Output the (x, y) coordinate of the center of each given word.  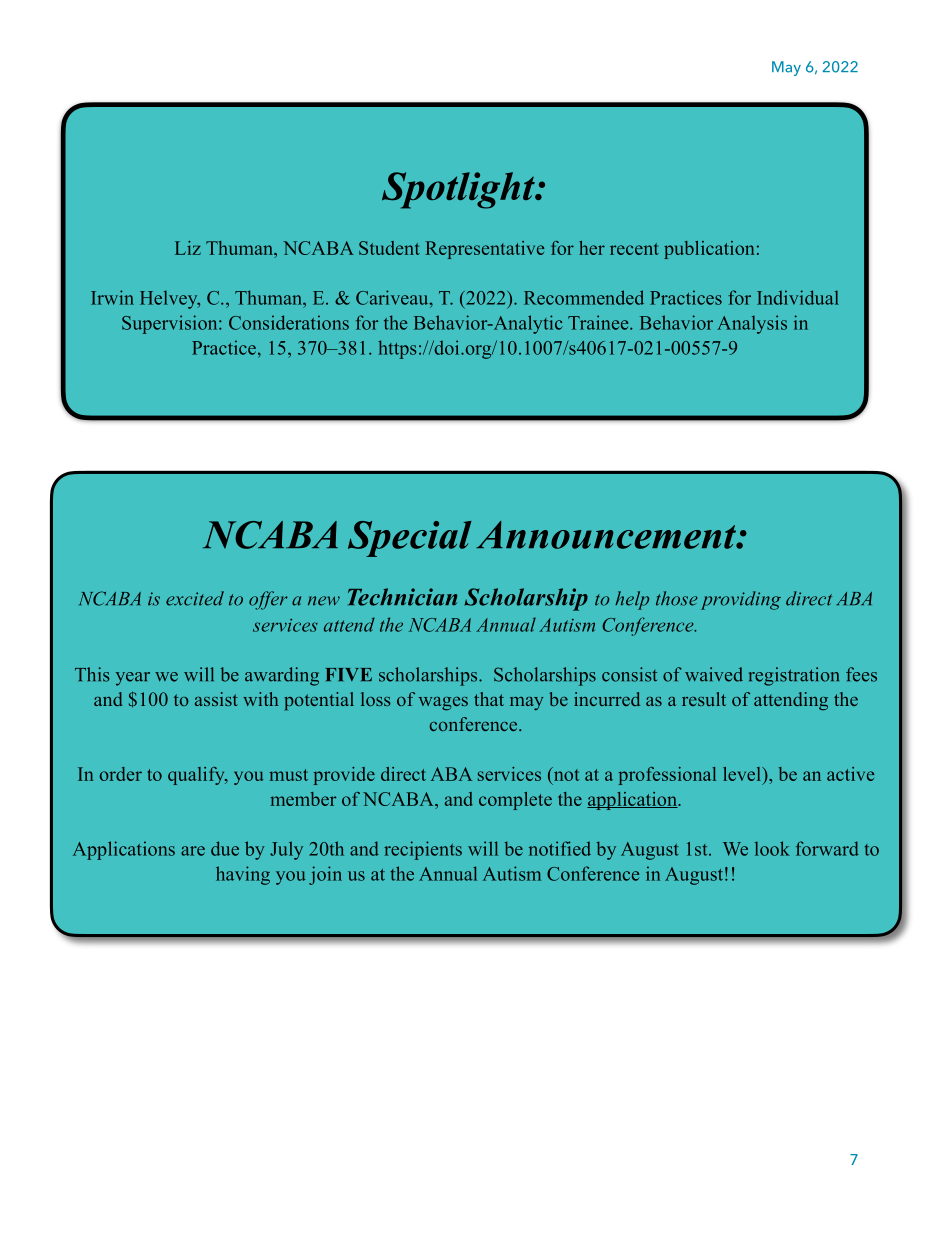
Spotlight (459, 190)
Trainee (599, 322)
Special (410, 539)
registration (794, 676)
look (772, 848)
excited (195, 598)
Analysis (752, 324)
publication (709, 250)
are (193, 851)
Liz (188, 248)
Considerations (289, 322)
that (489, 699)
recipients (423, 850)
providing (741, 600)
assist (216, 699)
